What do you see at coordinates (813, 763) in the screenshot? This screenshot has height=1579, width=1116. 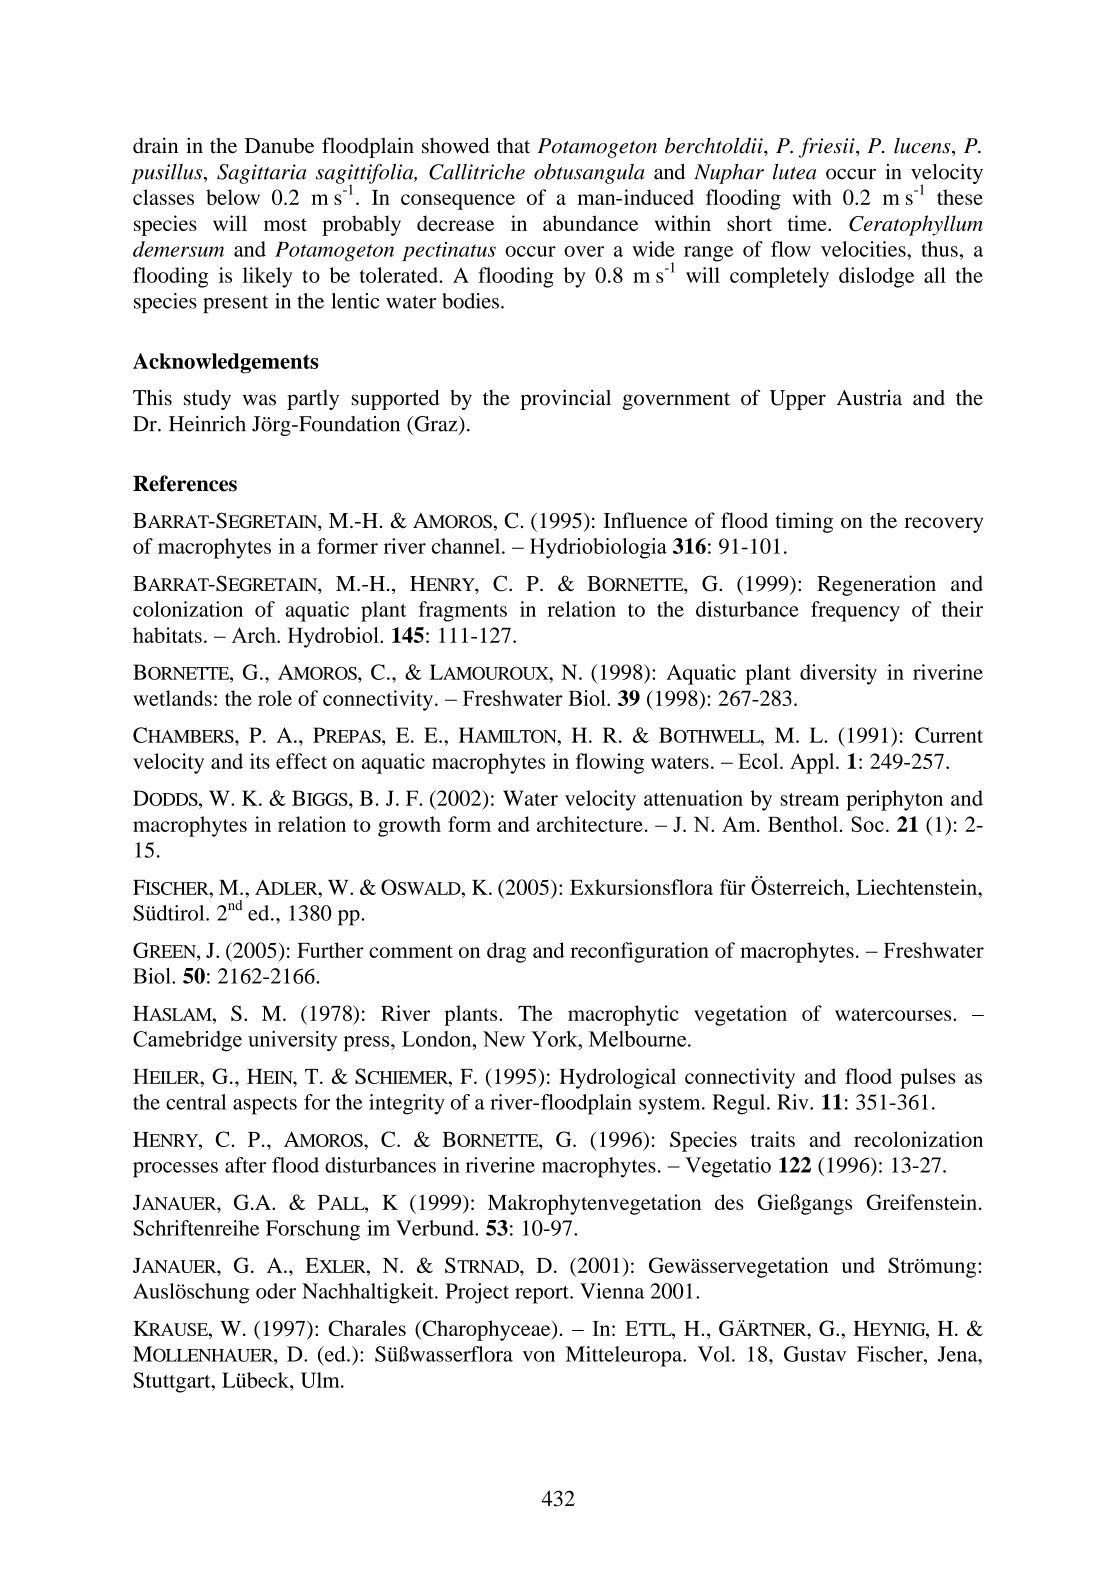 I see `Appl` at bounding box center [813, 763].
